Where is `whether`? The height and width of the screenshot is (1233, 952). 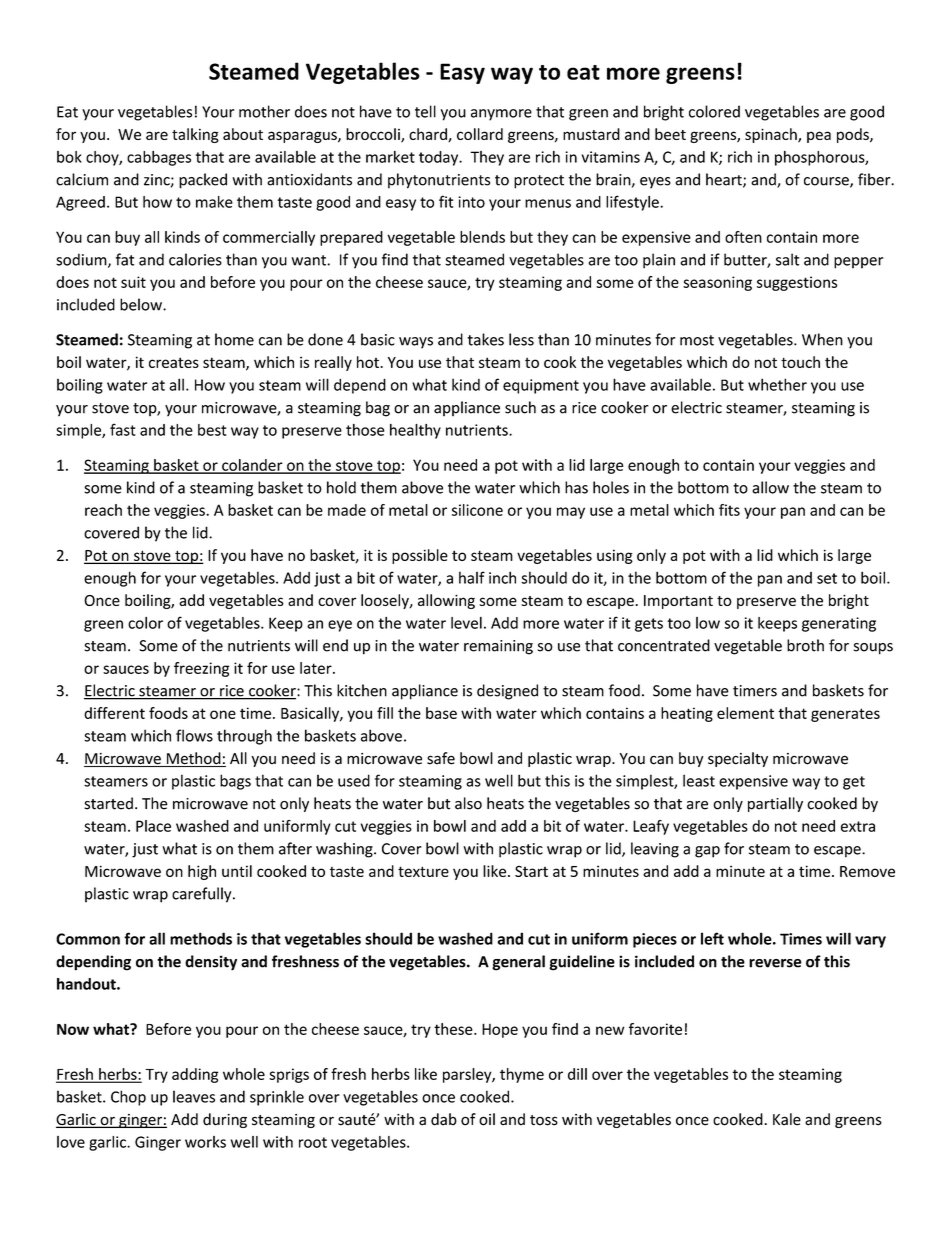 whether is located at coordinates (777, 384).
